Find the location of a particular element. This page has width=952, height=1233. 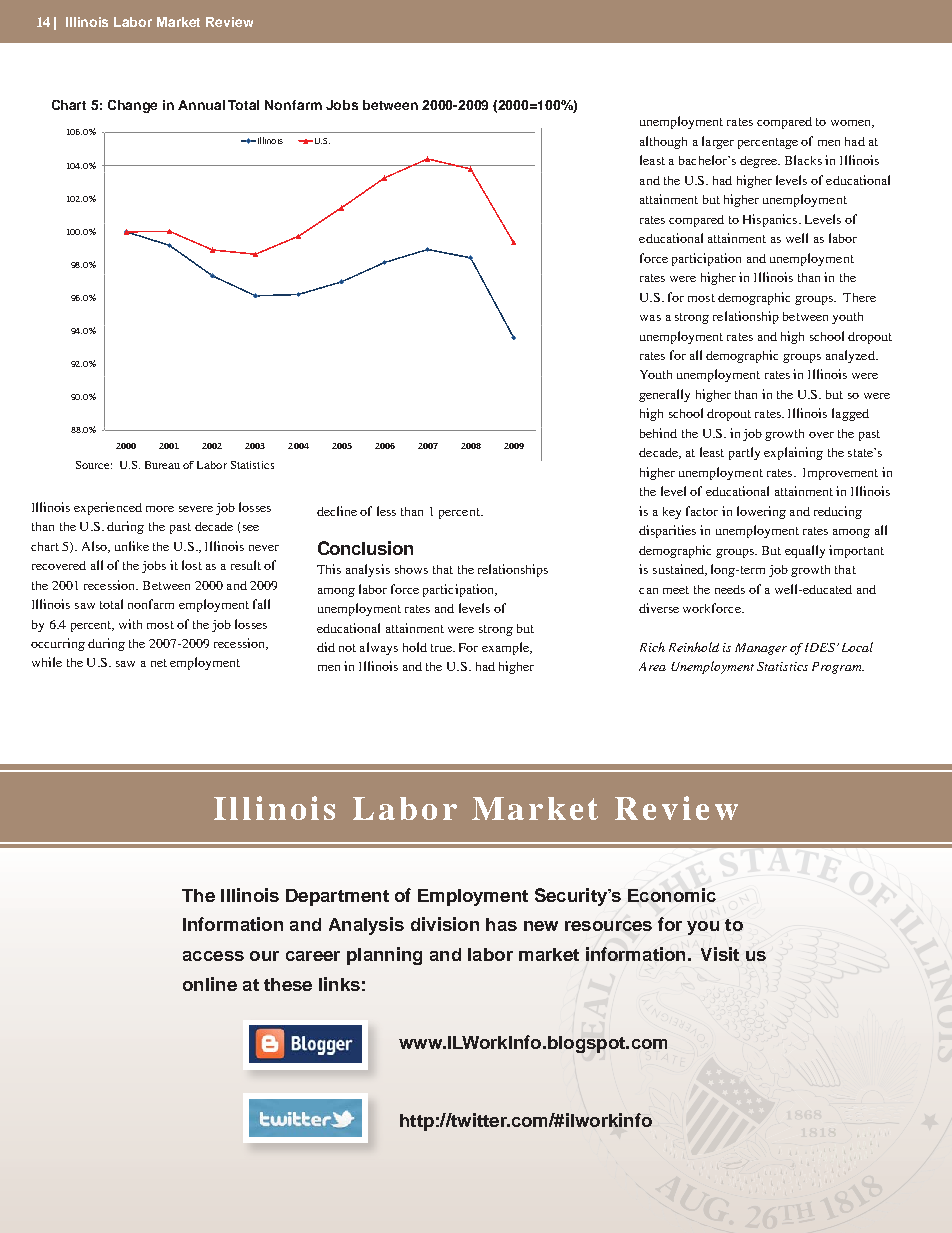

net is located at coordinates (159, 663).
